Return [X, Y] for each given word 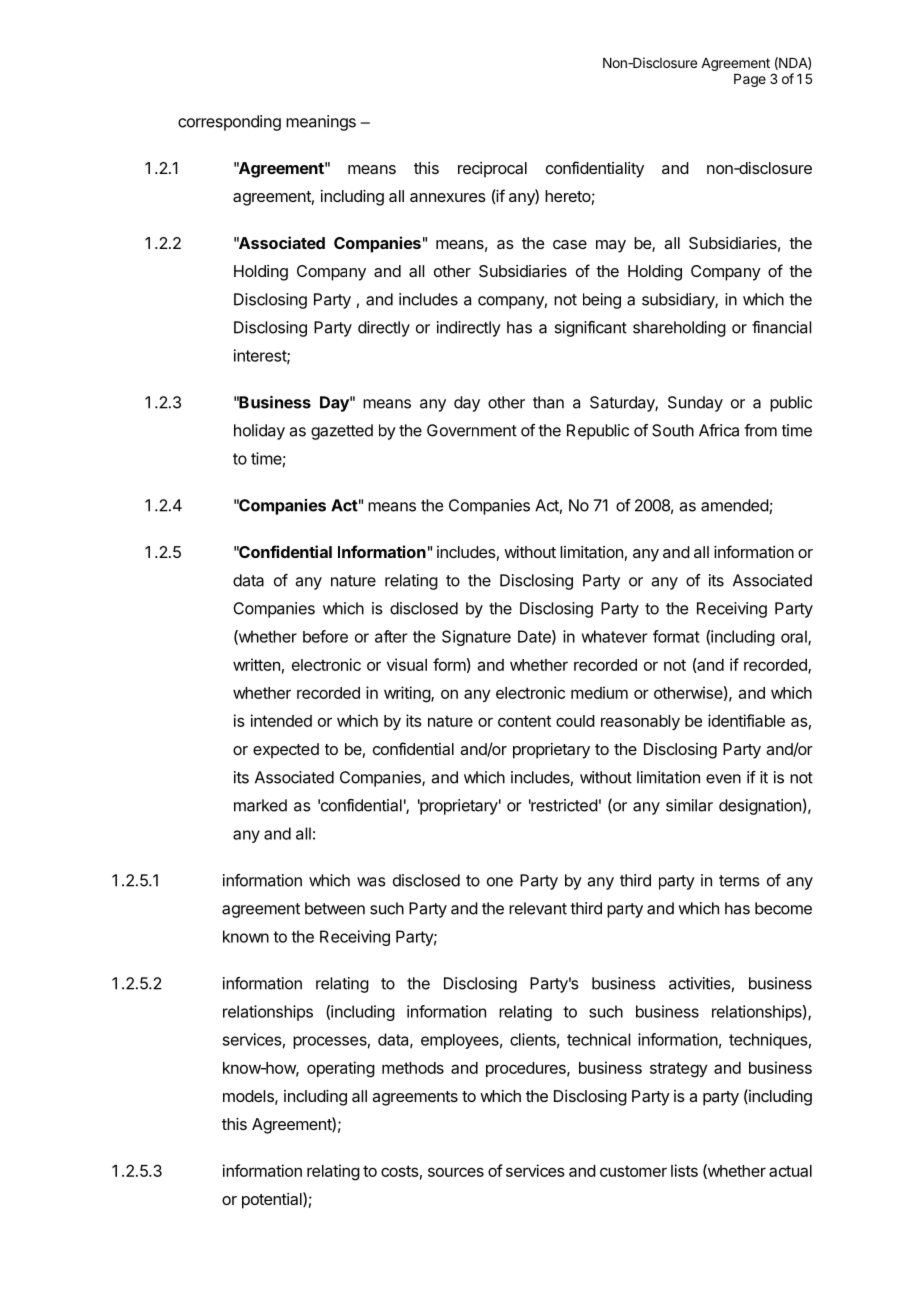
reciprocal [492, 170]
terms [739, 881]
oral [795, 637]
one [500, 882]
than [548, 402]
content [524, 721]
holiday [259, 432]
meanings [321, 123]
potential [273, 1200]
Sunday [695, 404]
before [325, 636]
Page [750, 80]
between [335, 908]
